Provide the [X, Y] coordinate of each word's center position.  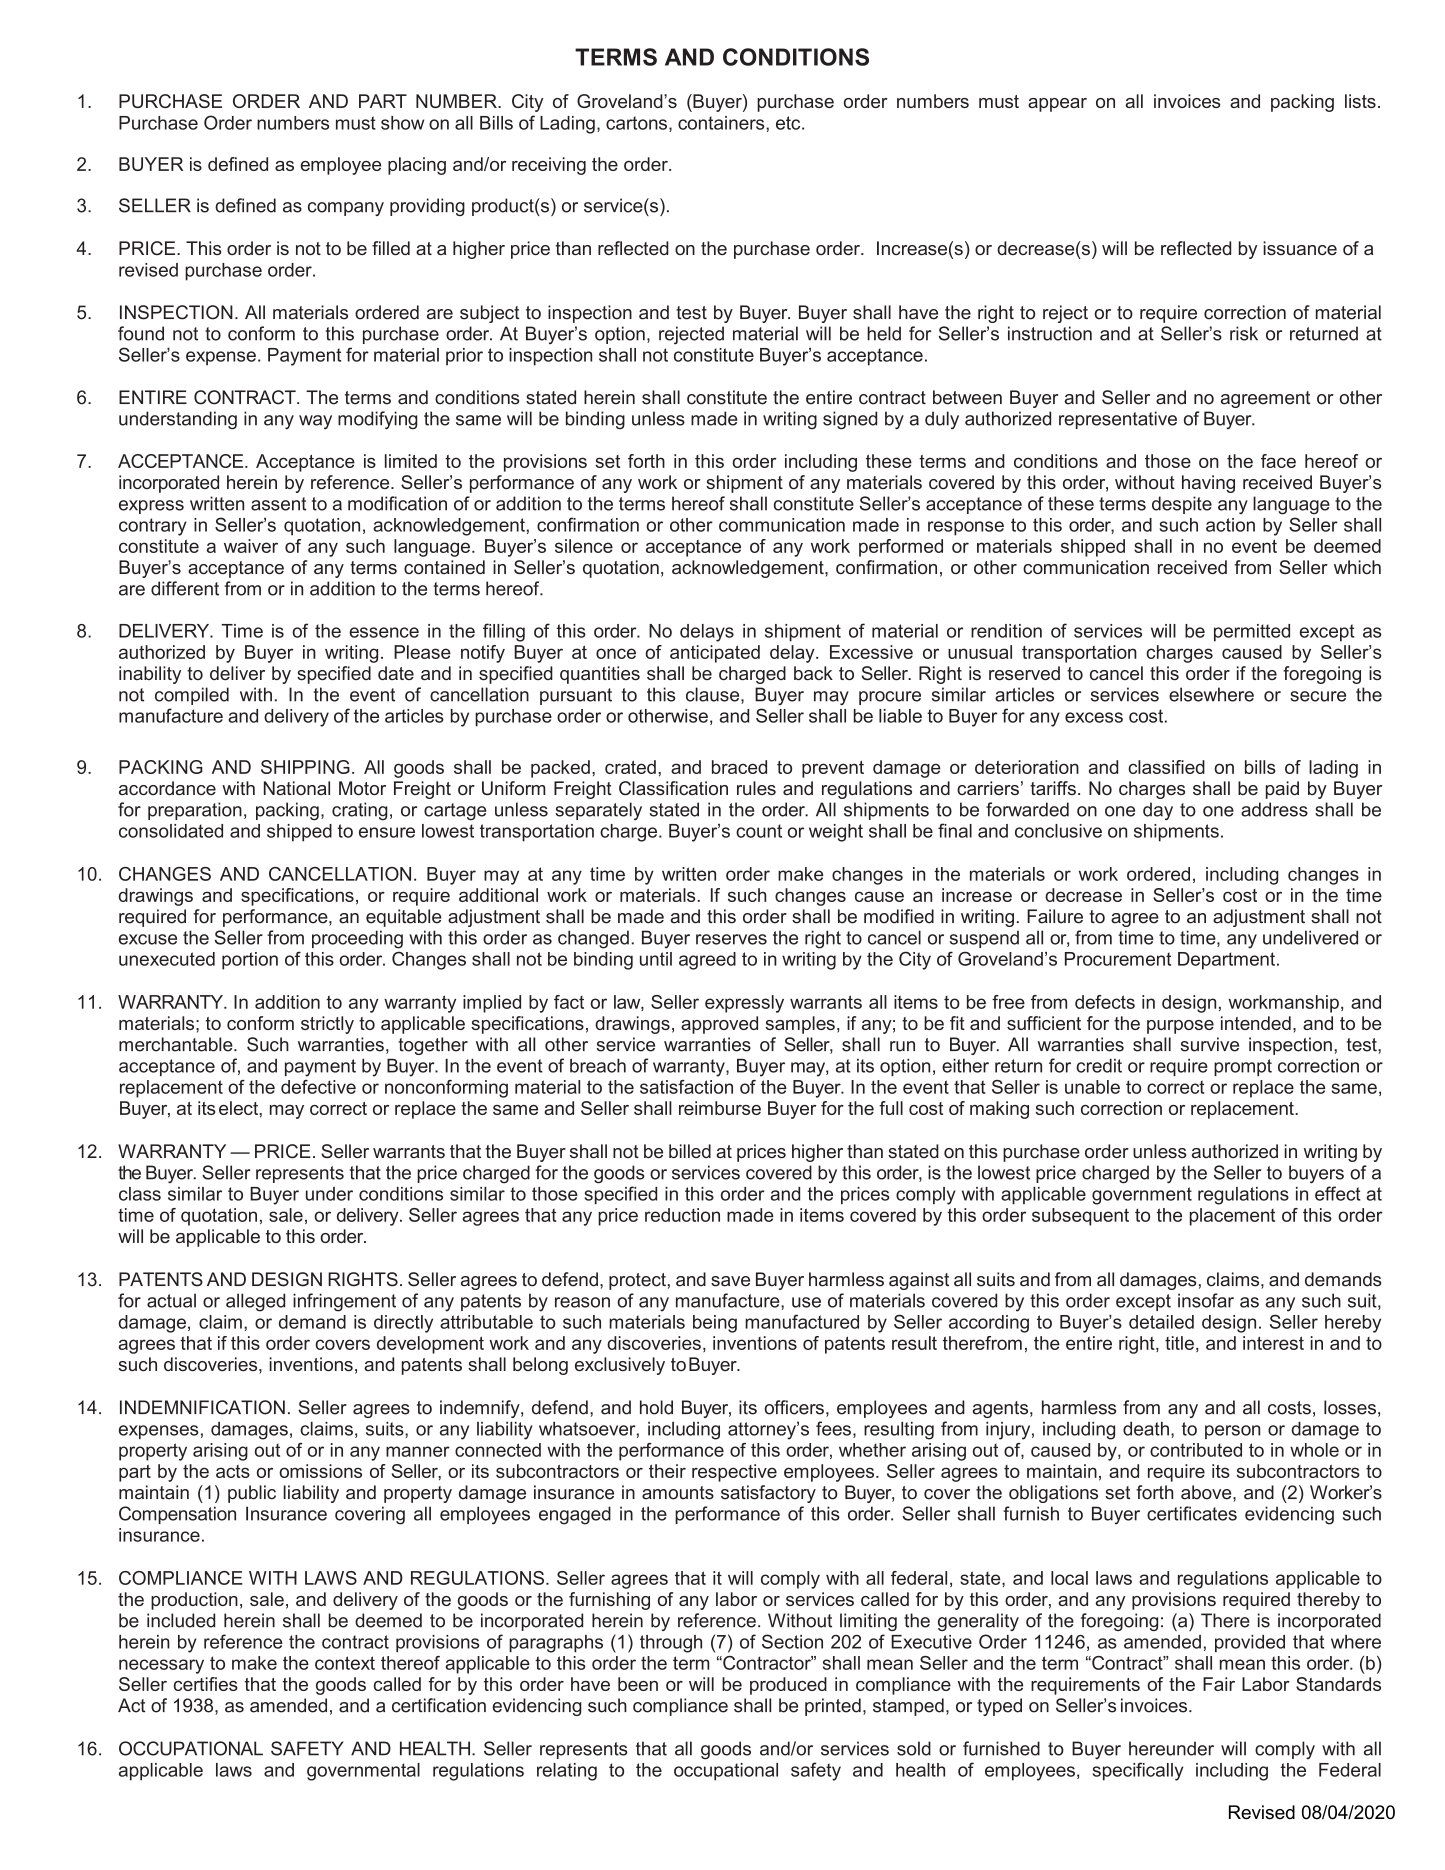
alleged [255, 1302]
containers [722, 123]
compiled [192, 696]
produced [788, 1686]
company [346, 209]
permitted [1252, 633]
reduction [682, 1215]
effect [1338, 1193]
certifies [206, 1684]
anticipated [715, 654]
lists [1360, 101]
